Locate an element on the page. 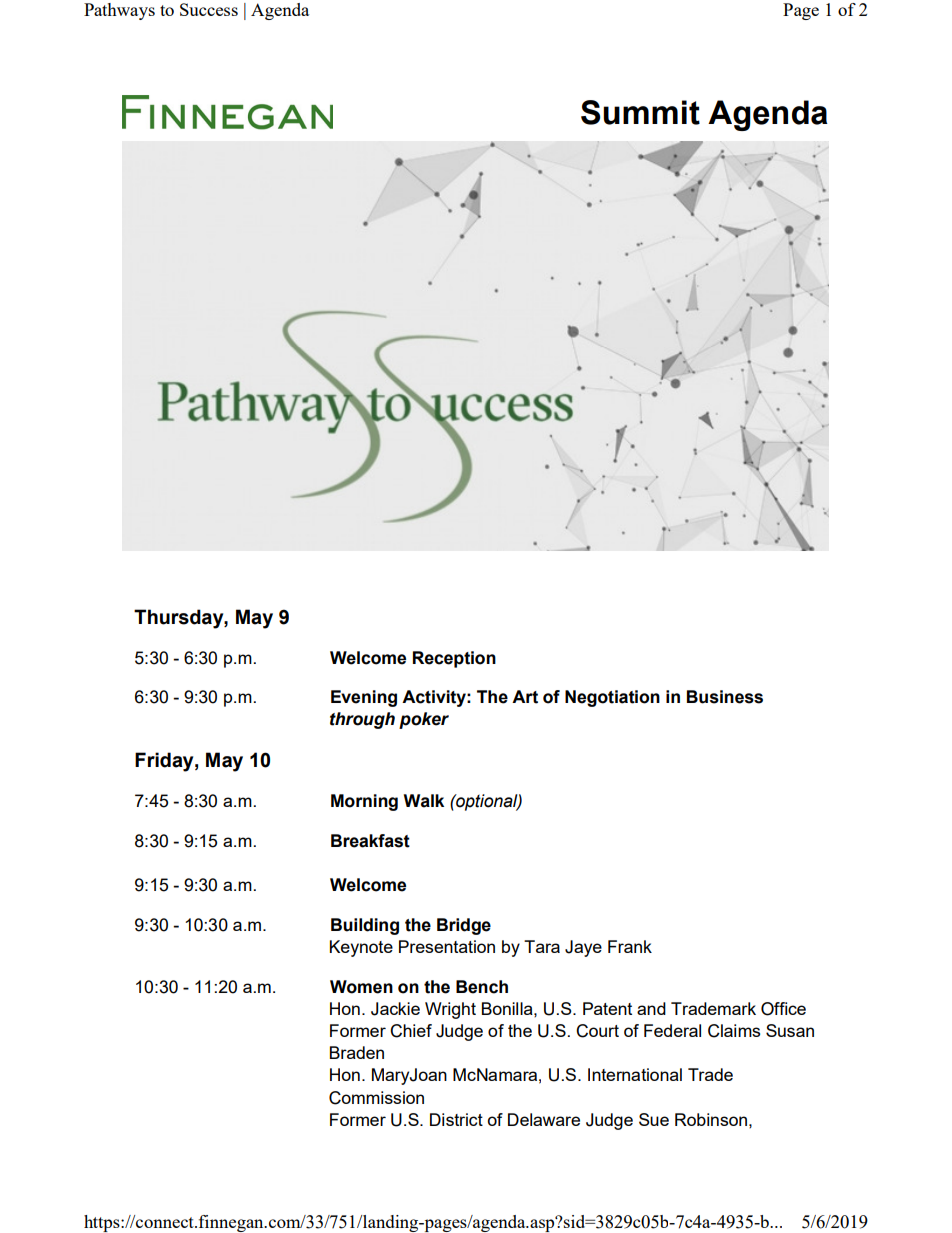 The width and height of the image is (952, 1233). Pathways is located at coordinates (119, 11).
